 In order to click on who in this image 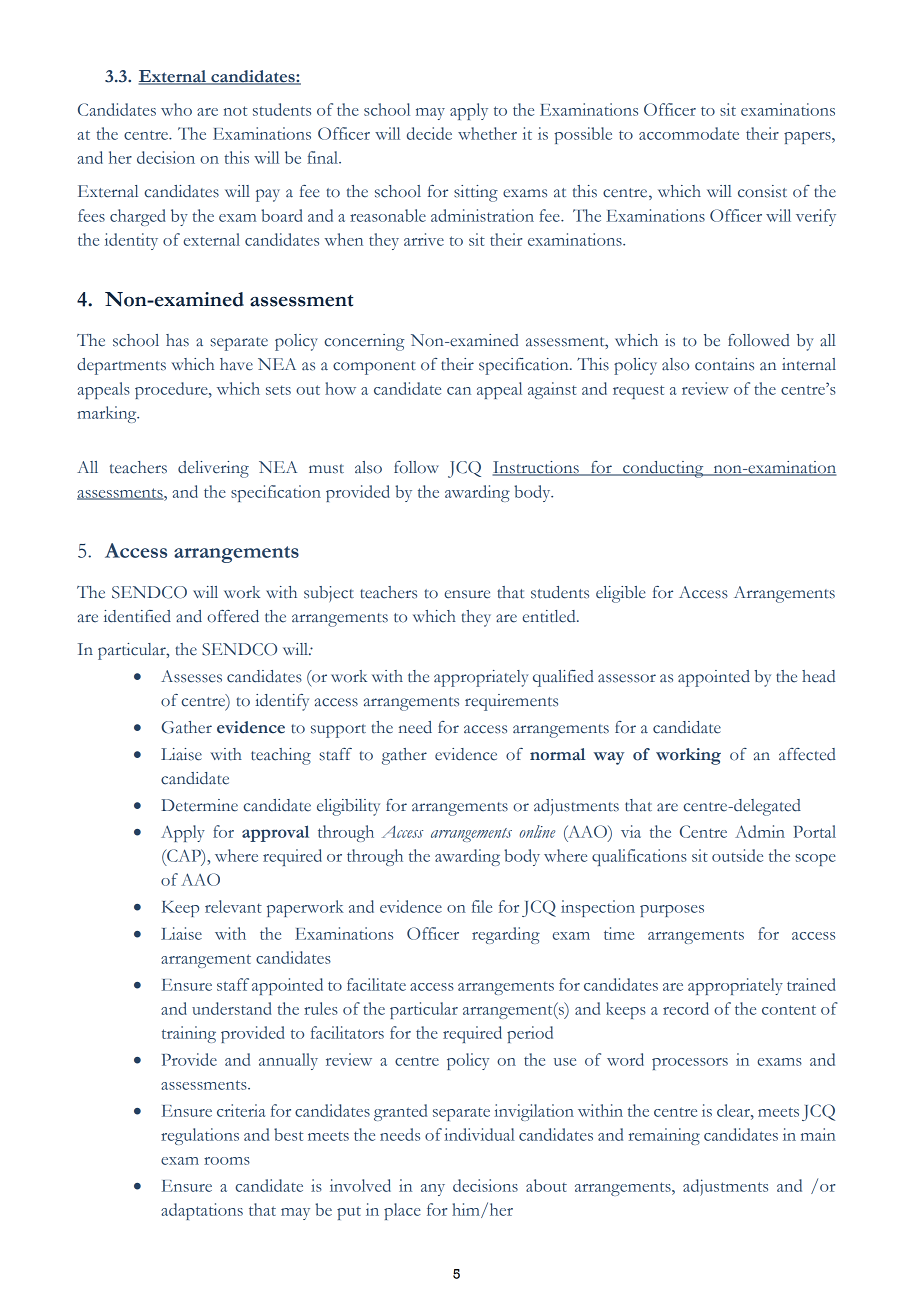, I will do `click(176, 109)`.
